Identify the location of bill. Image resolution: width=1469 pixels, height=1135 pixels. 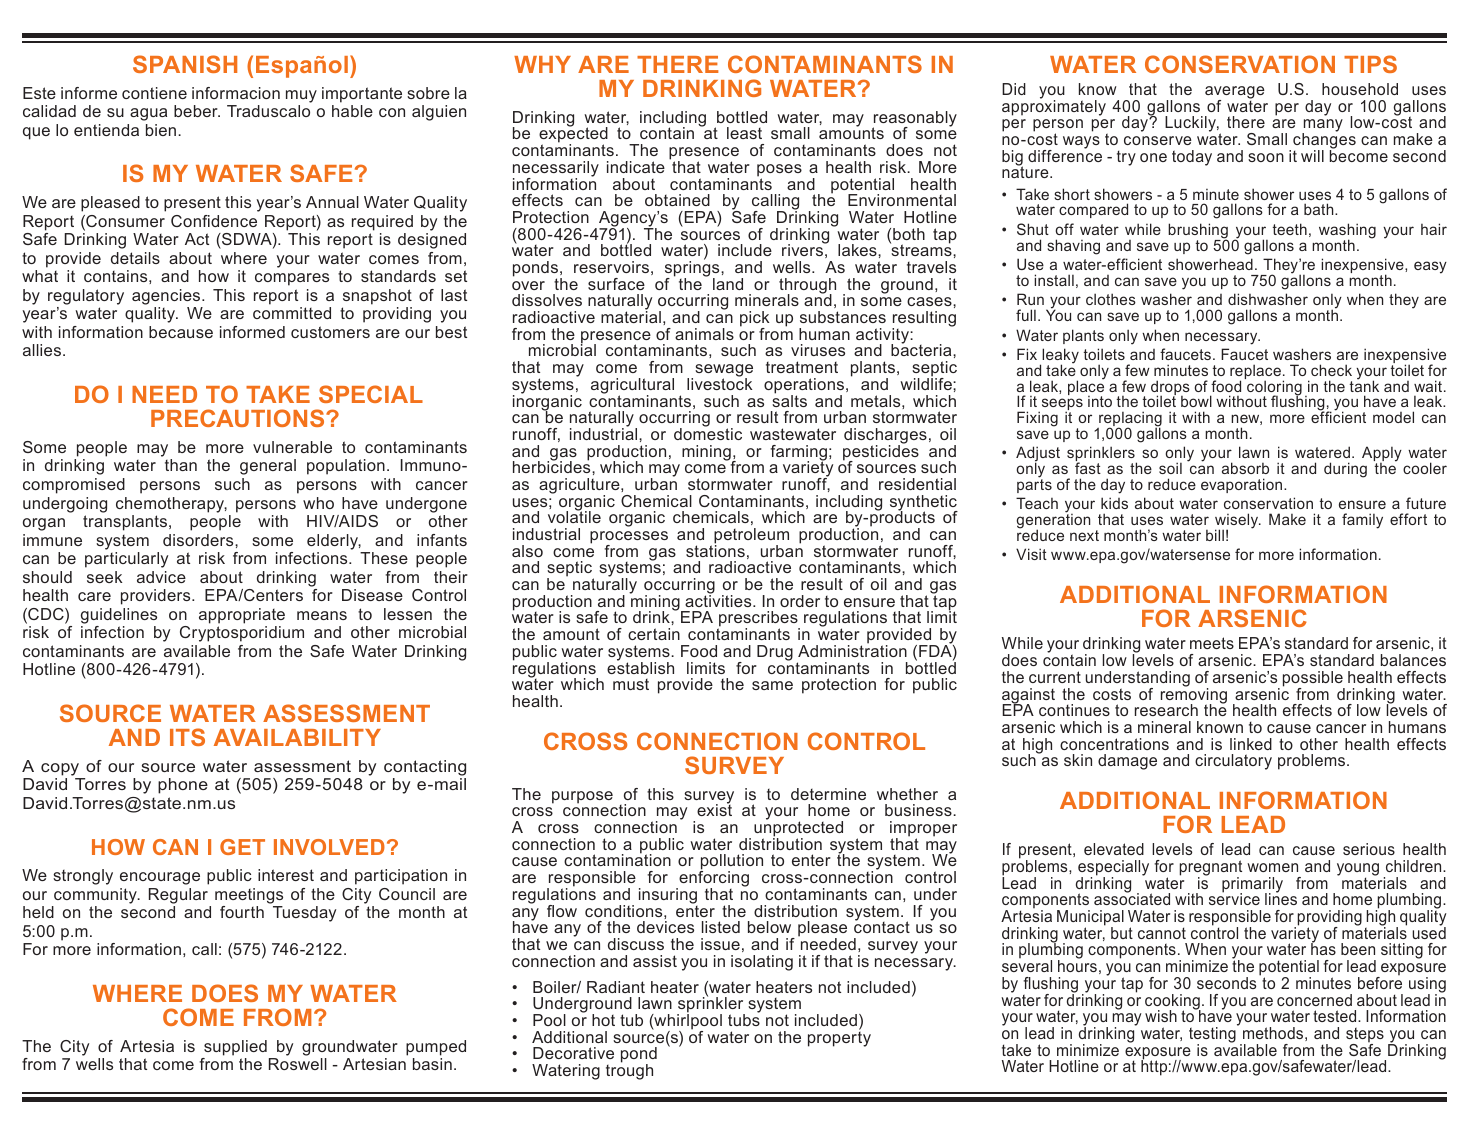
(1215, 535).
